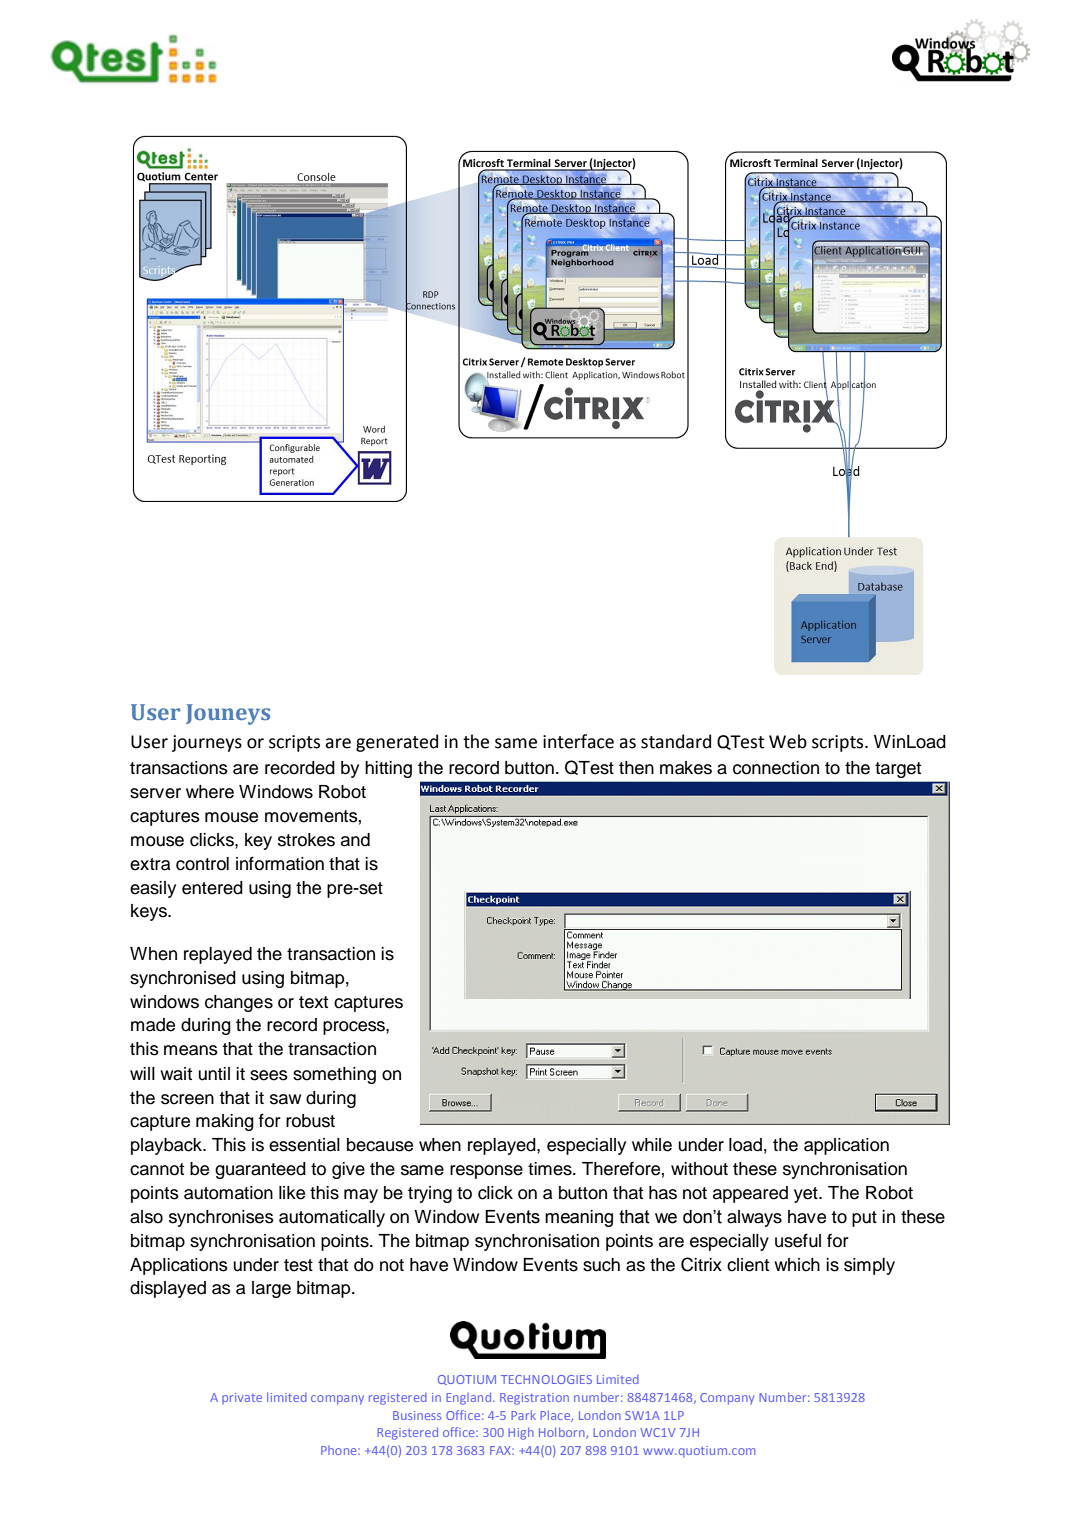 The image size is (1077, 1523). I want to click on High, so click(521, 1433).
